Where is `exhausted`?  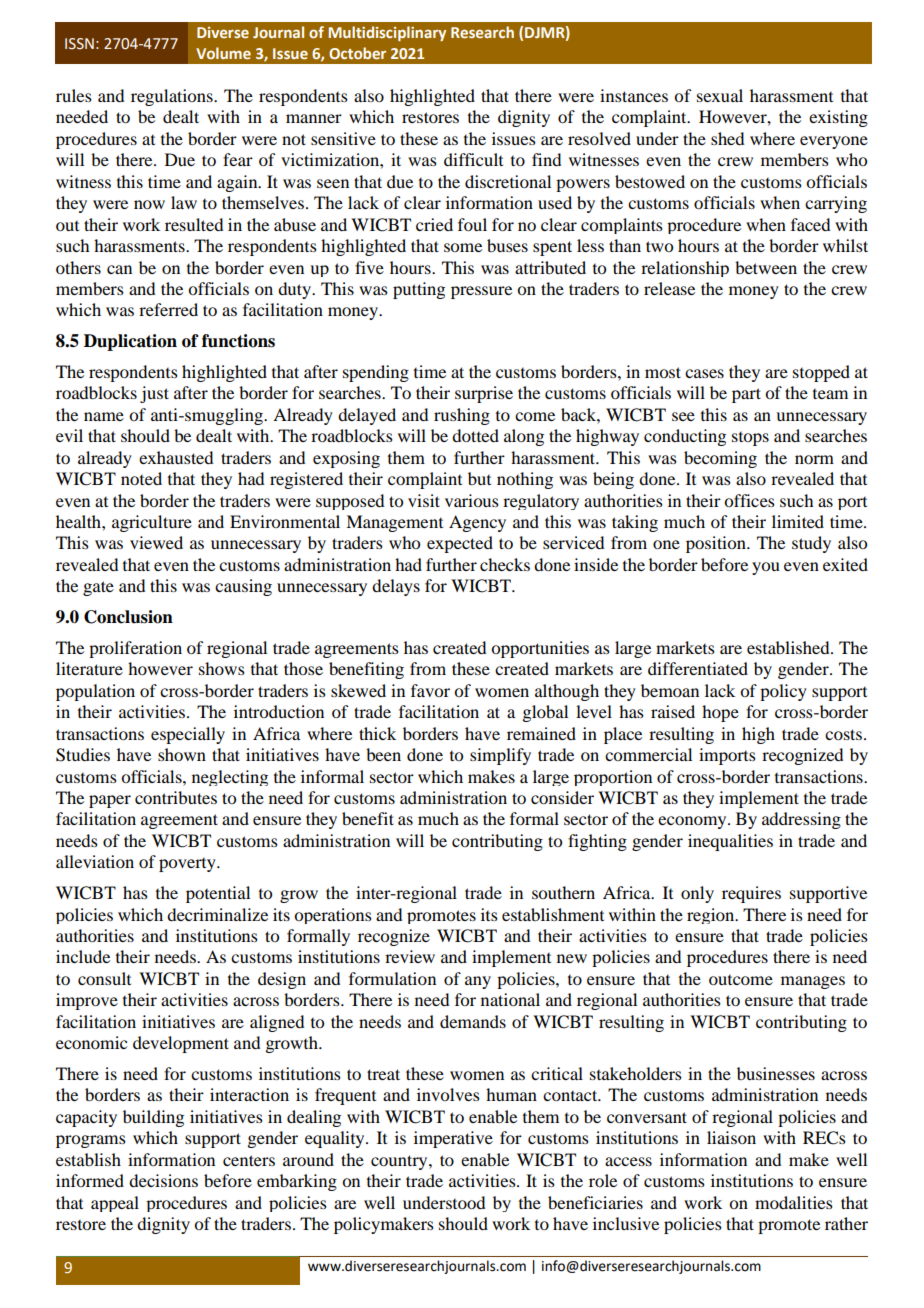
exhausted is located at coordinates (176, 457).
